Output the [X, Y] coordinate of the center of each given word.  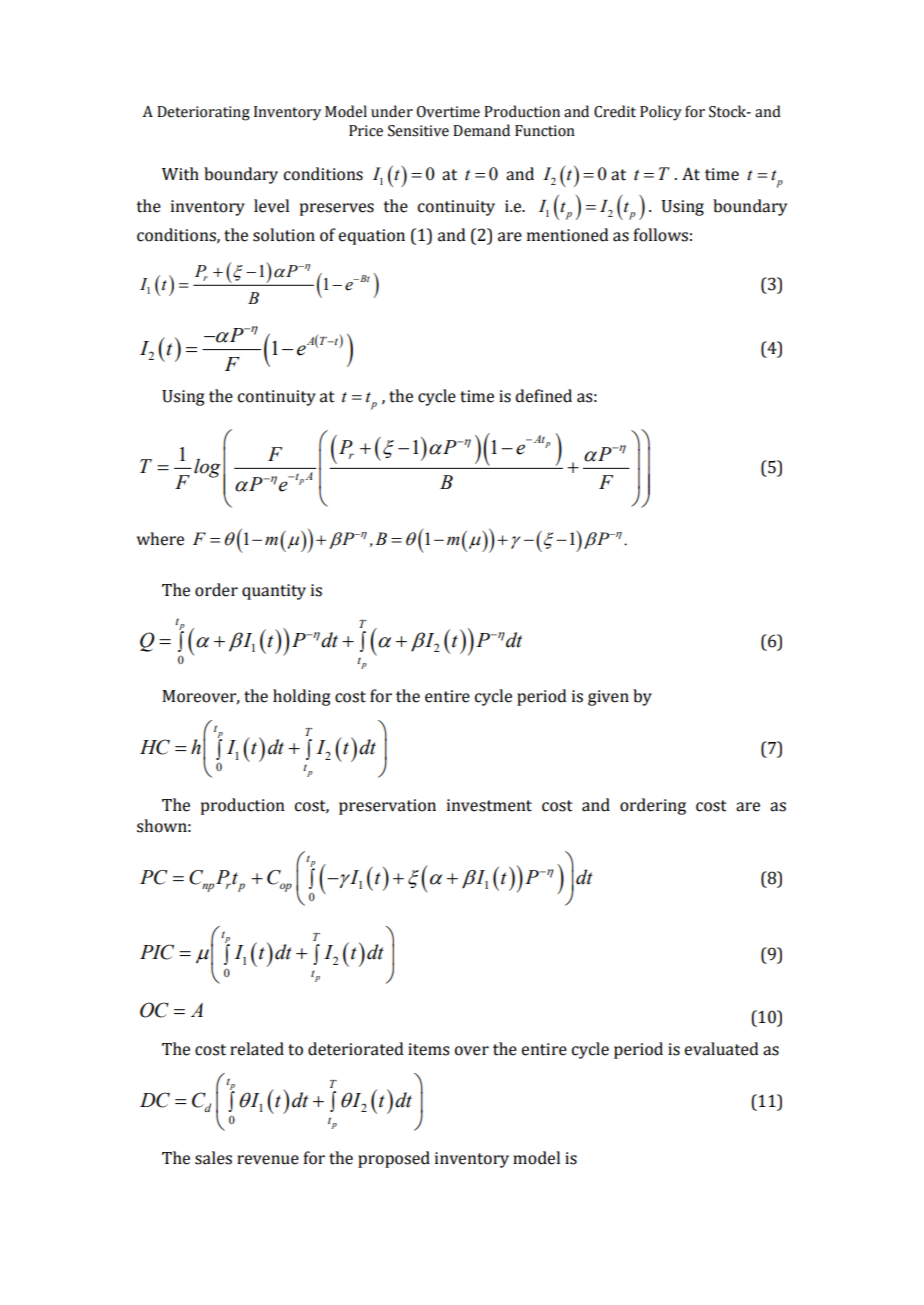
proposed [394, 1159]
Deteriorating [203, 113]
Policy [661, 113]
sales [213, 1158]
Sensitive [418, 131]
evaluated [722, 1049]
